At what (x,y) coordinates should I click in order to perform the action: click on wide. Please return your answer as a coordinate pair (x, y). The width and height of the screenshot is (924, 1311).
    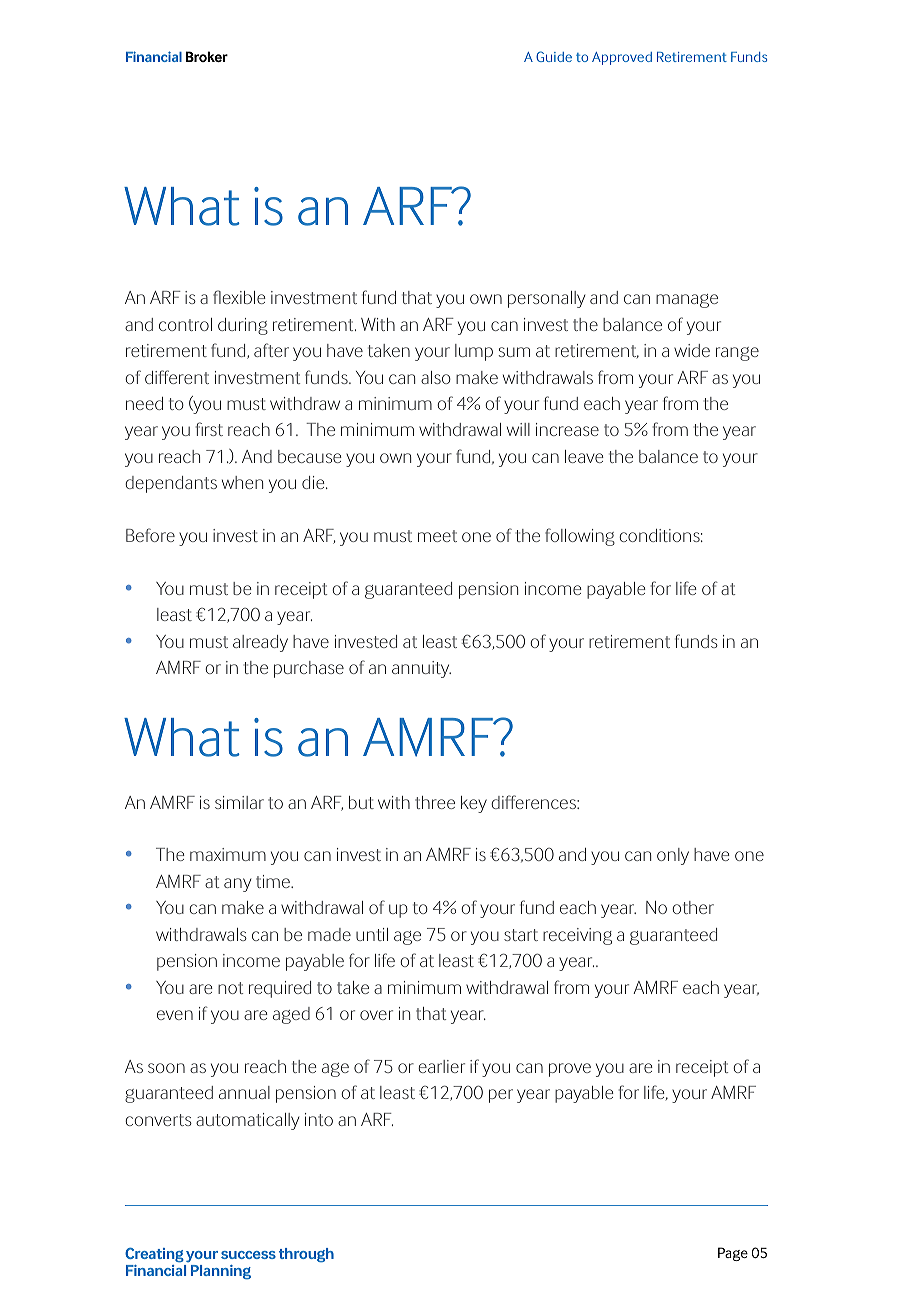
    Looking at the image, I should click on (692, 350).
